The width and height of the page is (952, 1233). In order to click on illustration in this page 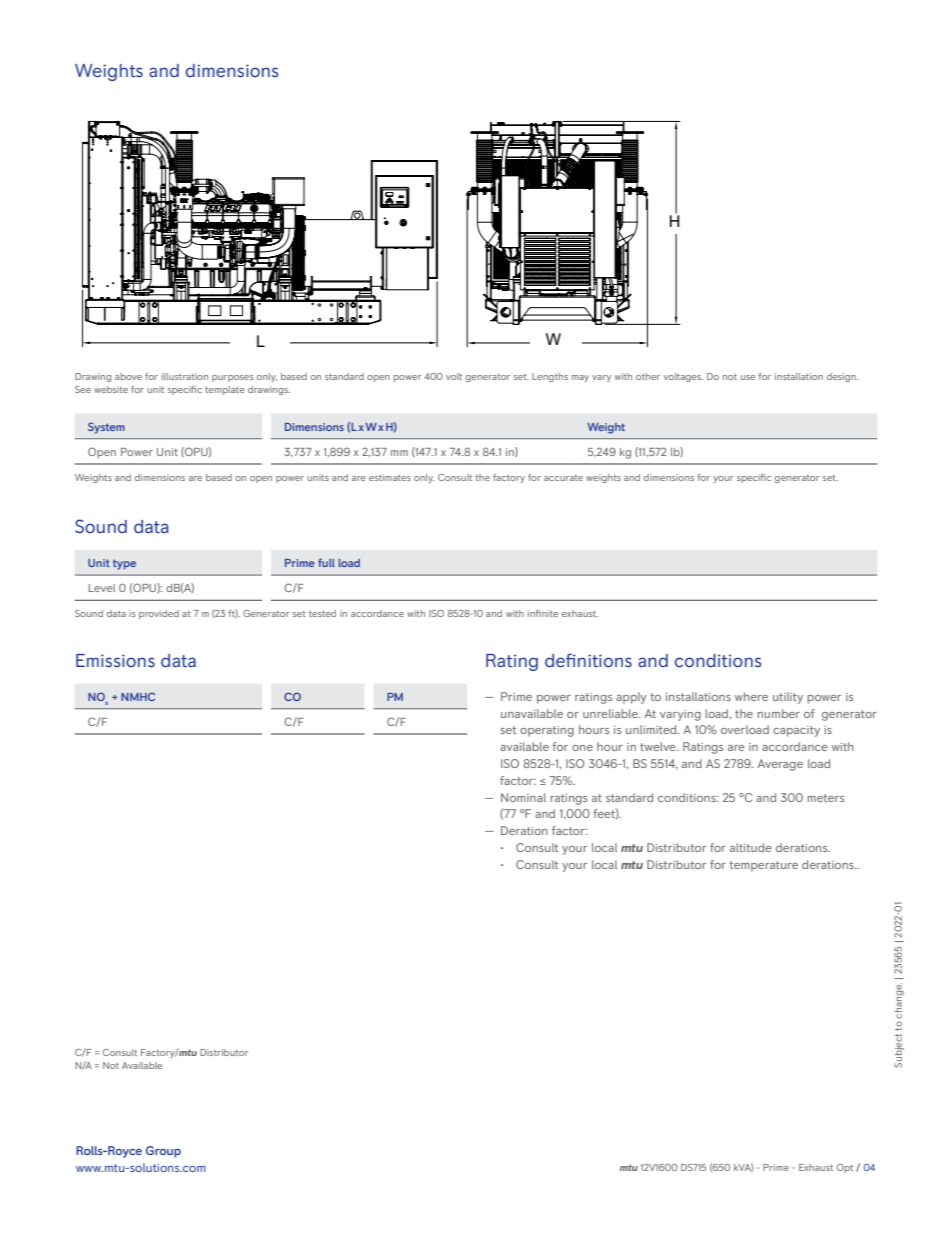, I will do `click(185, 376)`.
